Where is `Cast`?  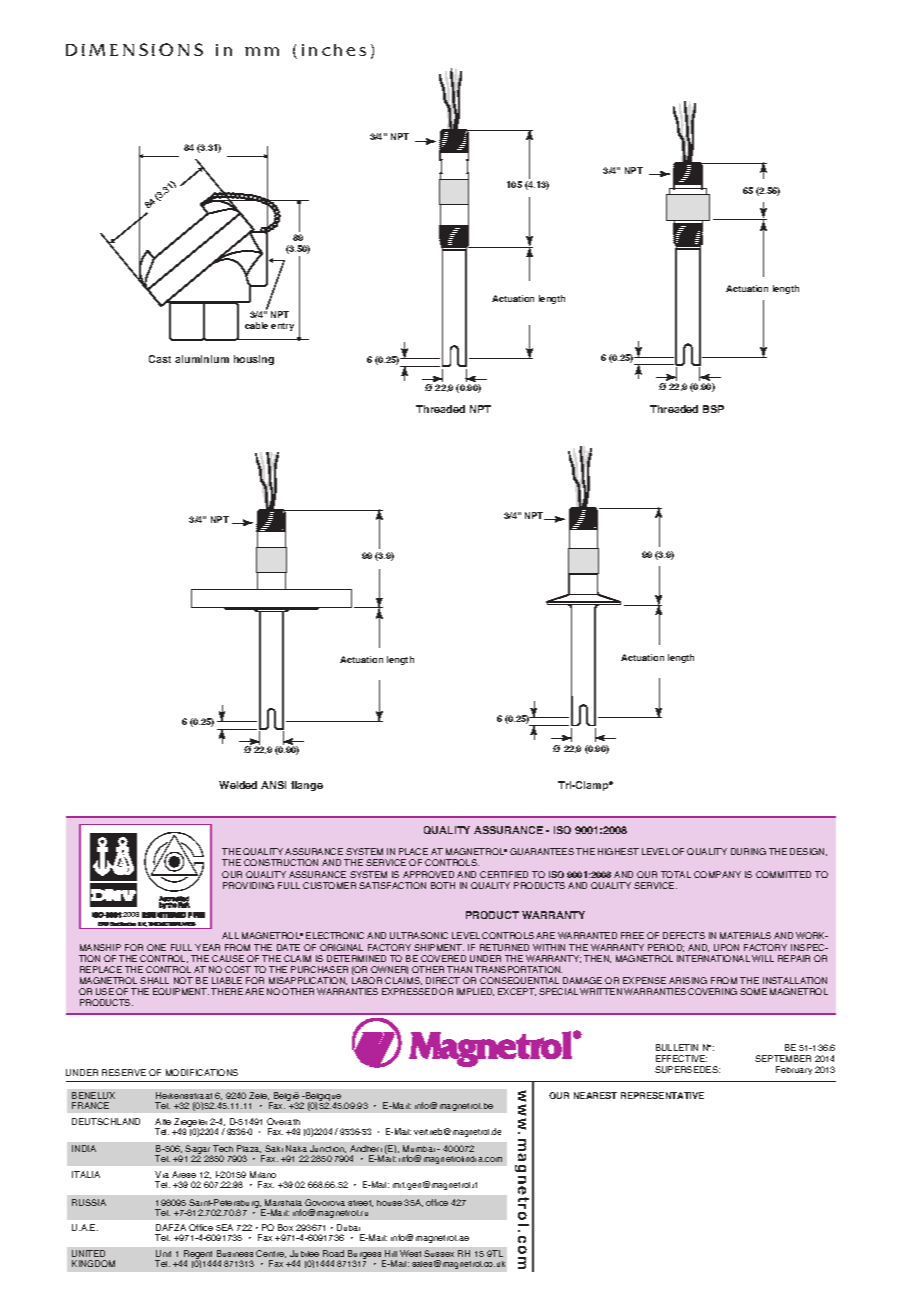
Cast is located at coordinates (160, 359).
